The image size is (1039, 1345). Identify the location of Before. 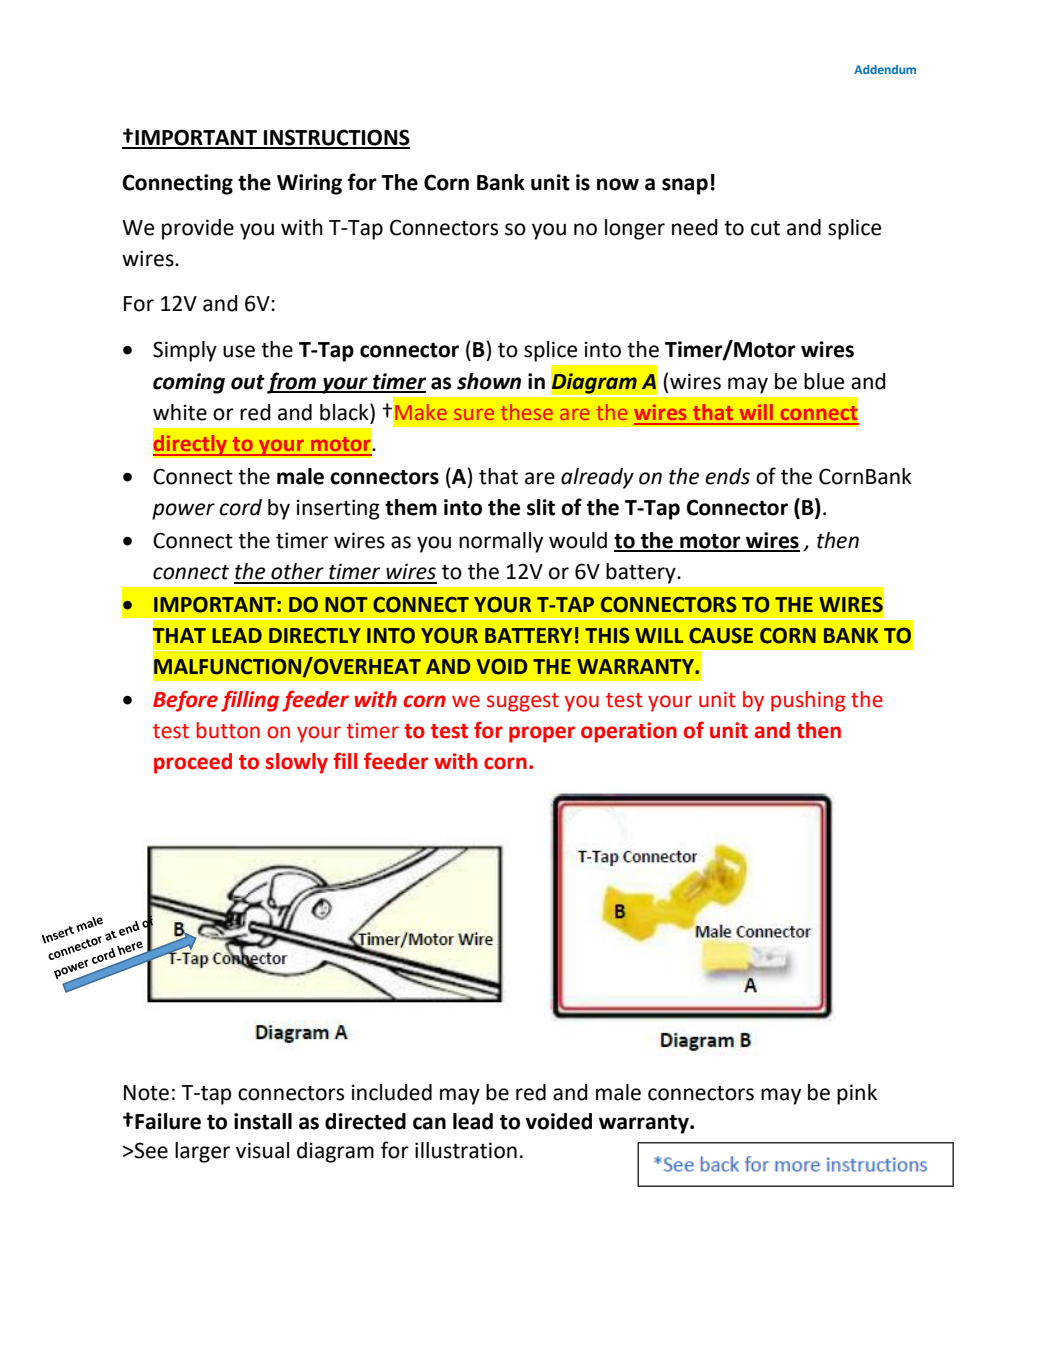
(185, 701).
